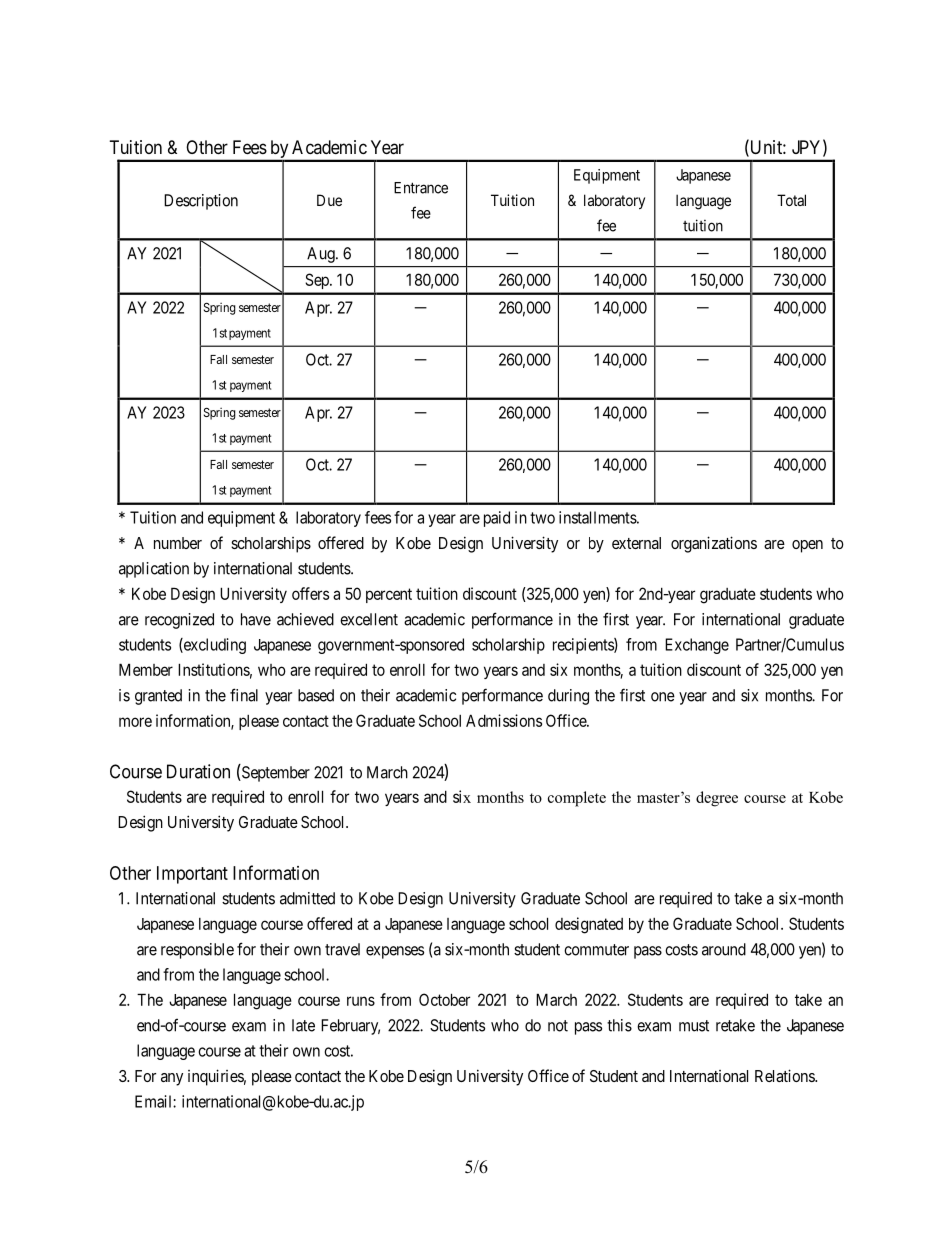 The image size is (952, 1233). Describe the element at coordinates (421, 188) in the image. I see `Entrance` at that location.
